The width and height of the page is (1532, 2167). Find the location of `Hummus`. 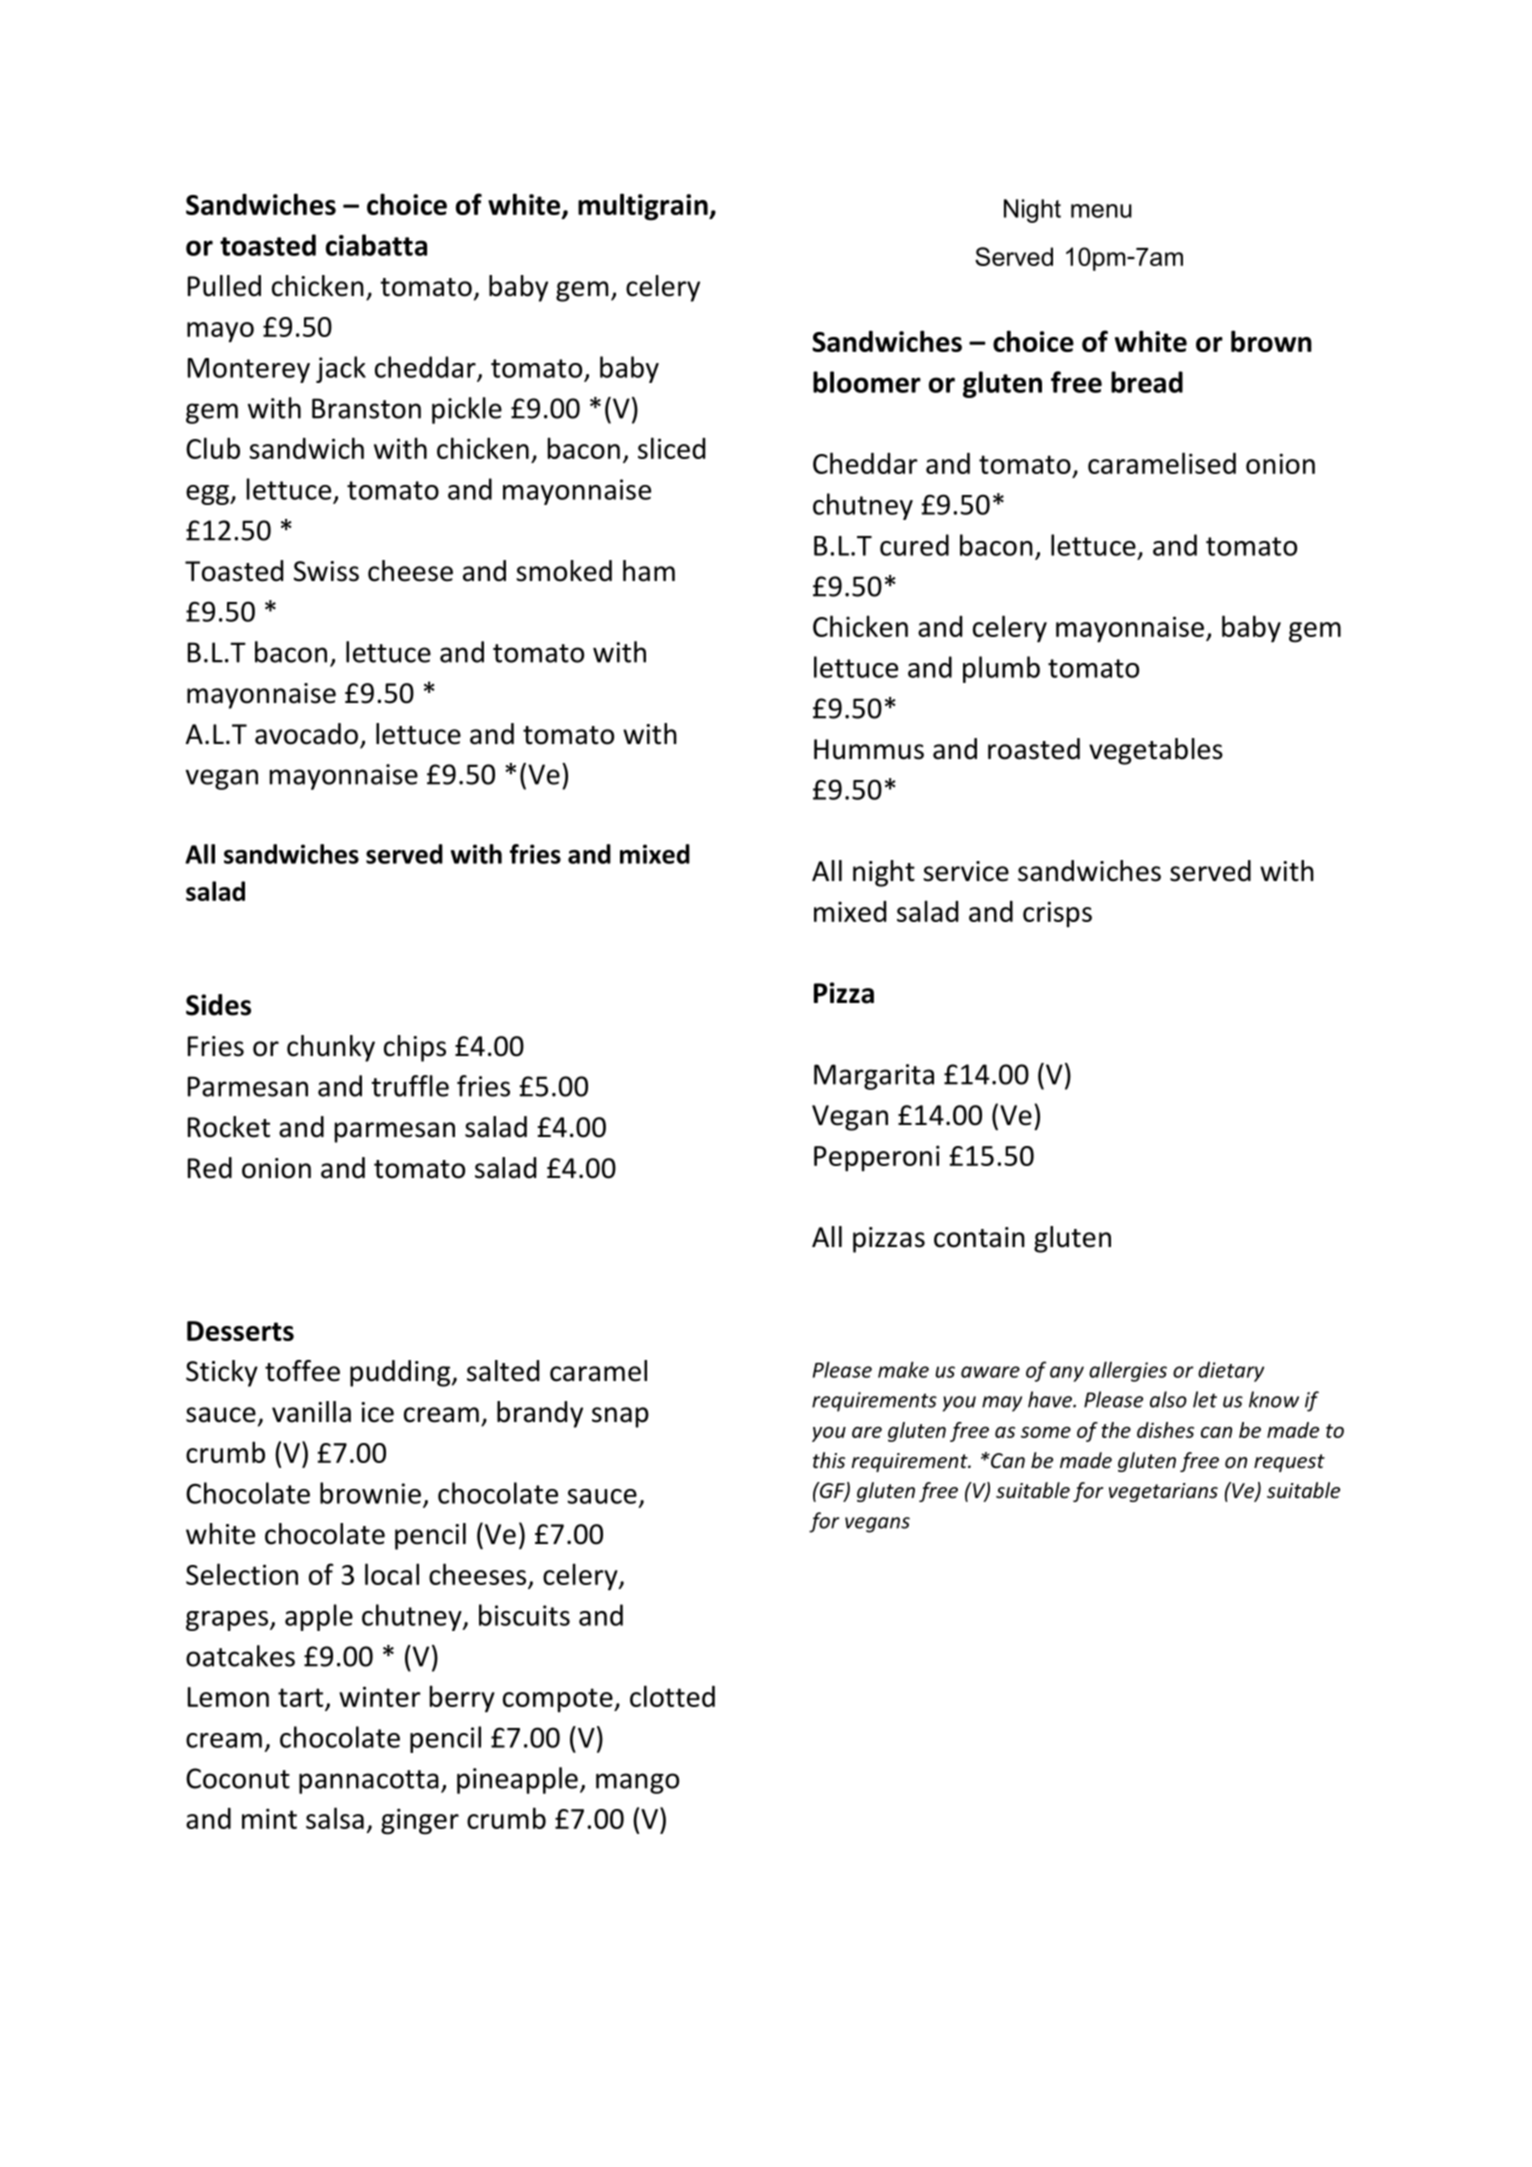

Hummus is located at coordinates (869, 749).
